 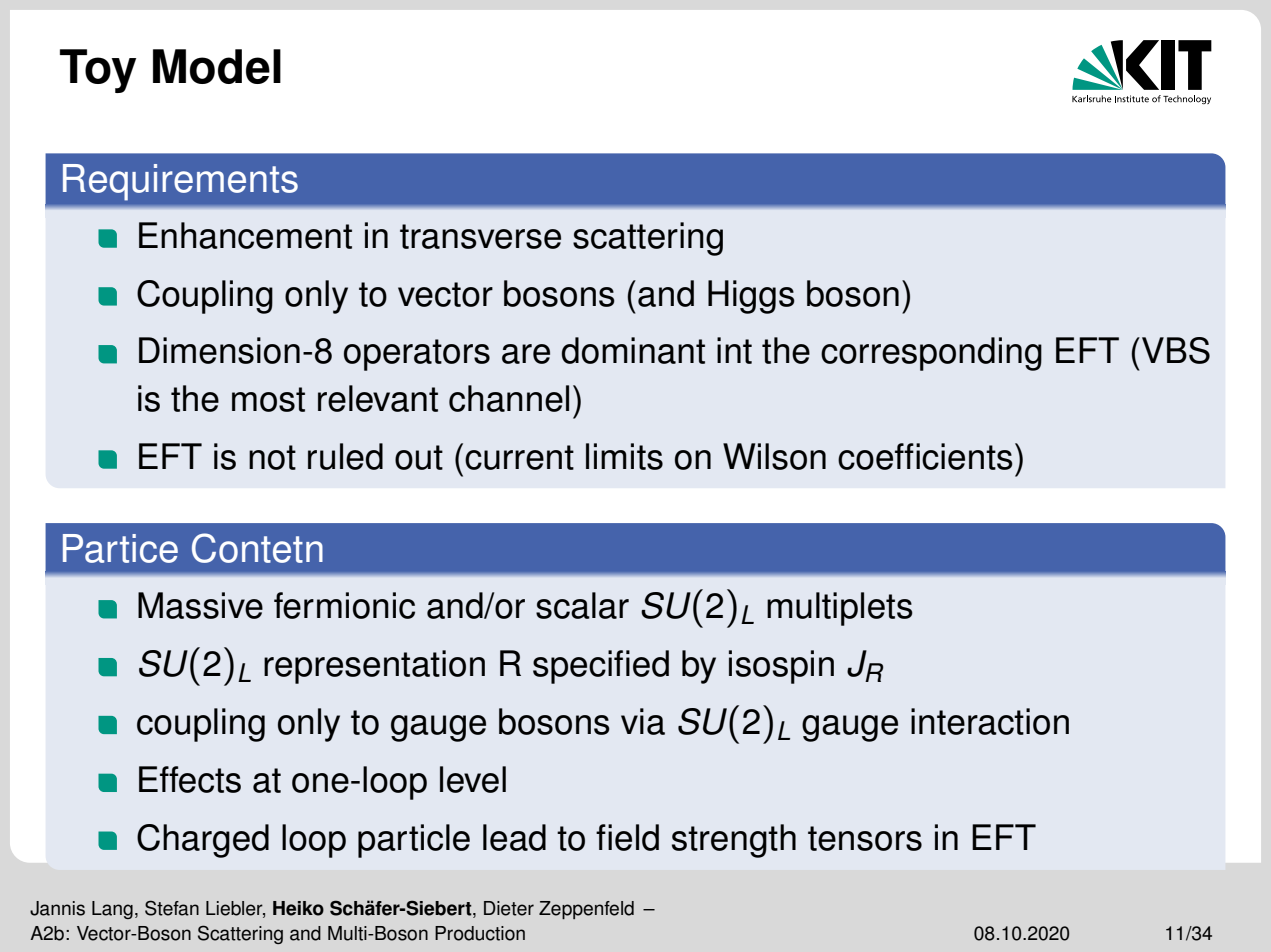 I want to click on Dieter, so click(x=509, y=908).
